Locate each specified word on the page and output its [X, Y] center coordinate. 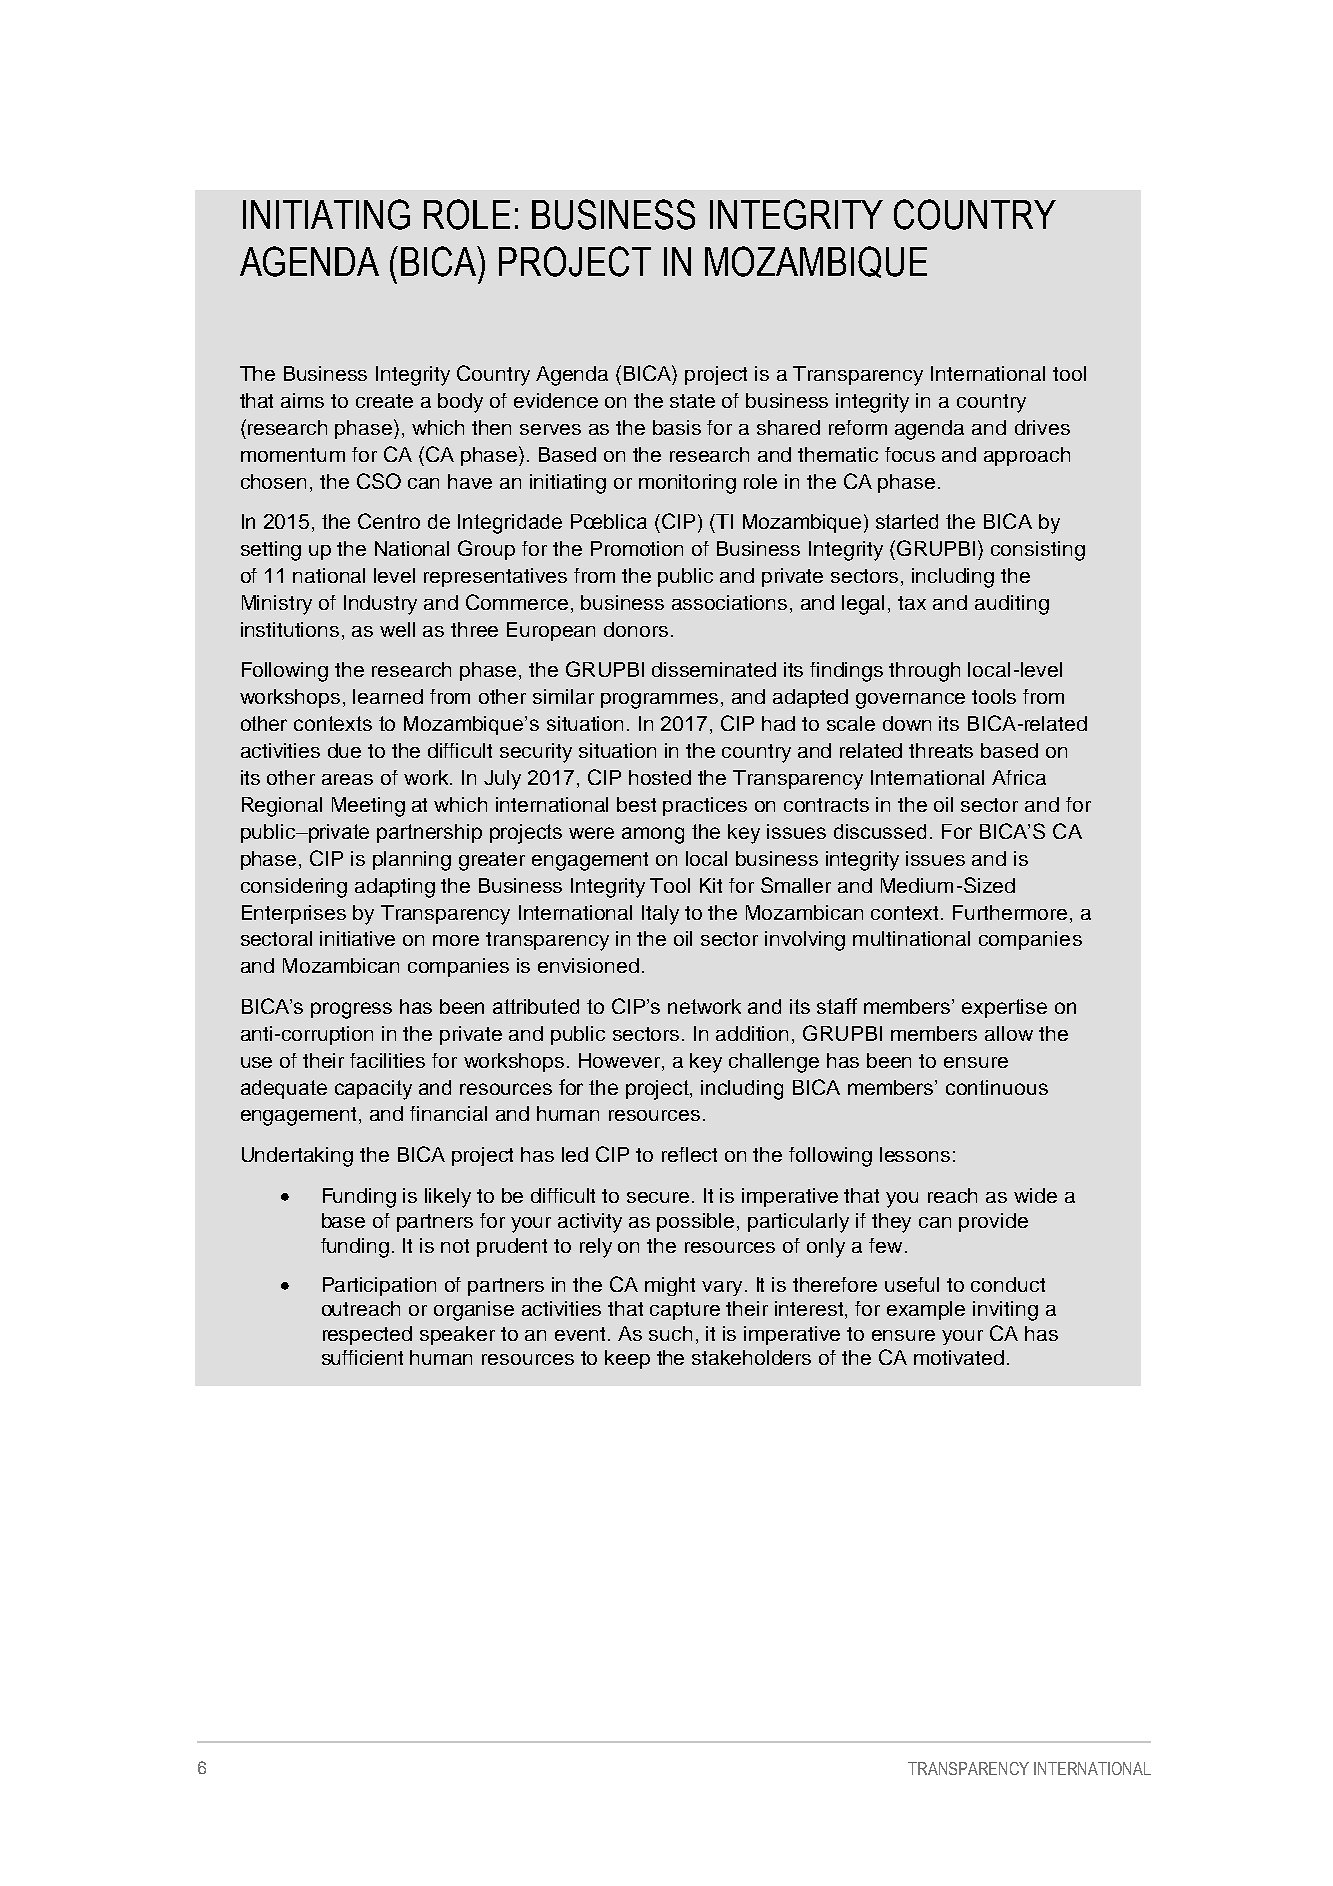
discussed [880, 831]
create [384, 401]
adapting [395, 888]
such [670, 1333]
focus [910, 454]
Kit [711, 885]
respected [367, 1335]
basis [677, 427]
